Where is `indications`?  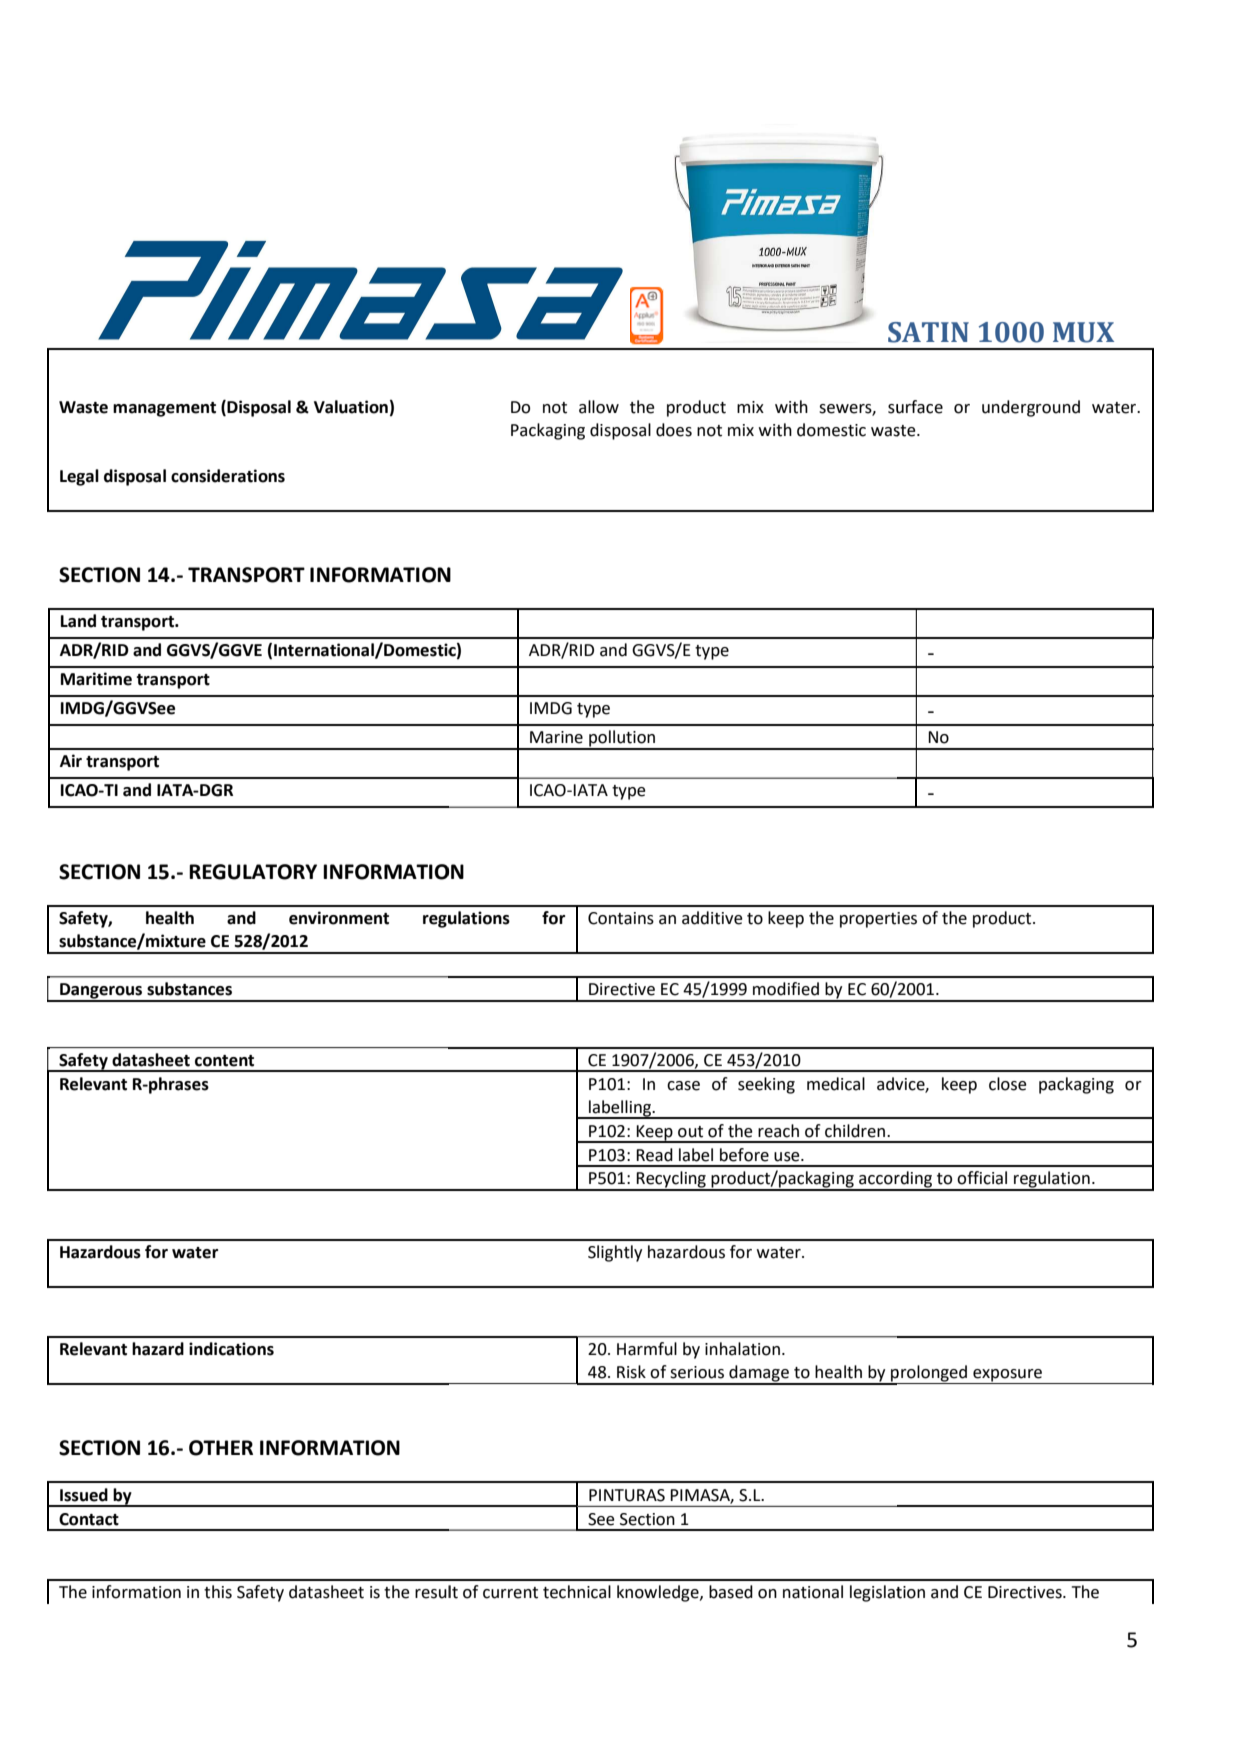
indications is located at coordinates (231, 1349).
